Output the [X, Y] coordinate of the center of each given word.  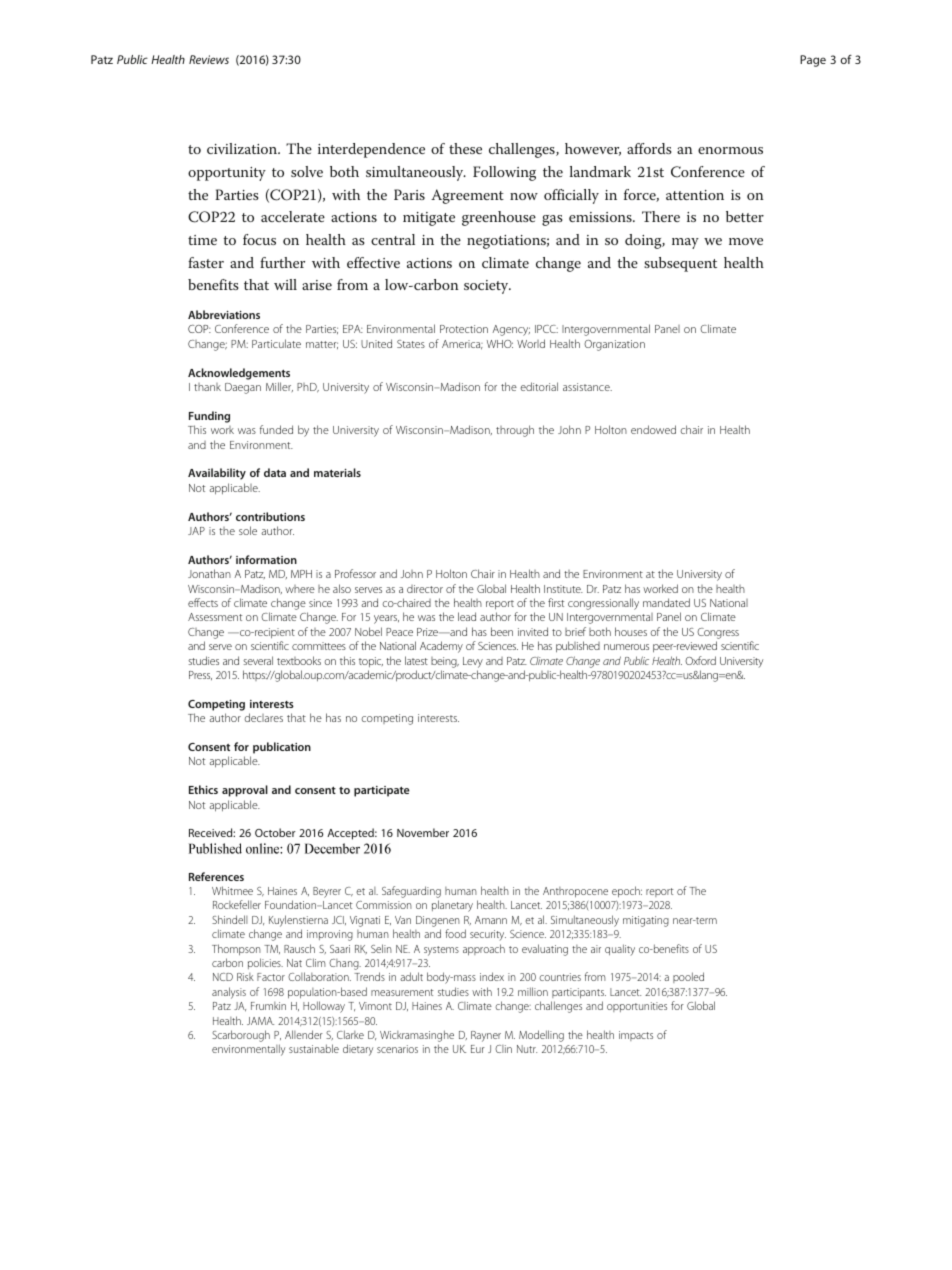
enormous [730, 150]
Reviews [209, 59]
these [465, 148]
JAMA [260, 1021]
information [266, 559]
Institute [563, 589]
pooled [688, 977]
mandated [666, 602]
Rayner [486, 1036]
